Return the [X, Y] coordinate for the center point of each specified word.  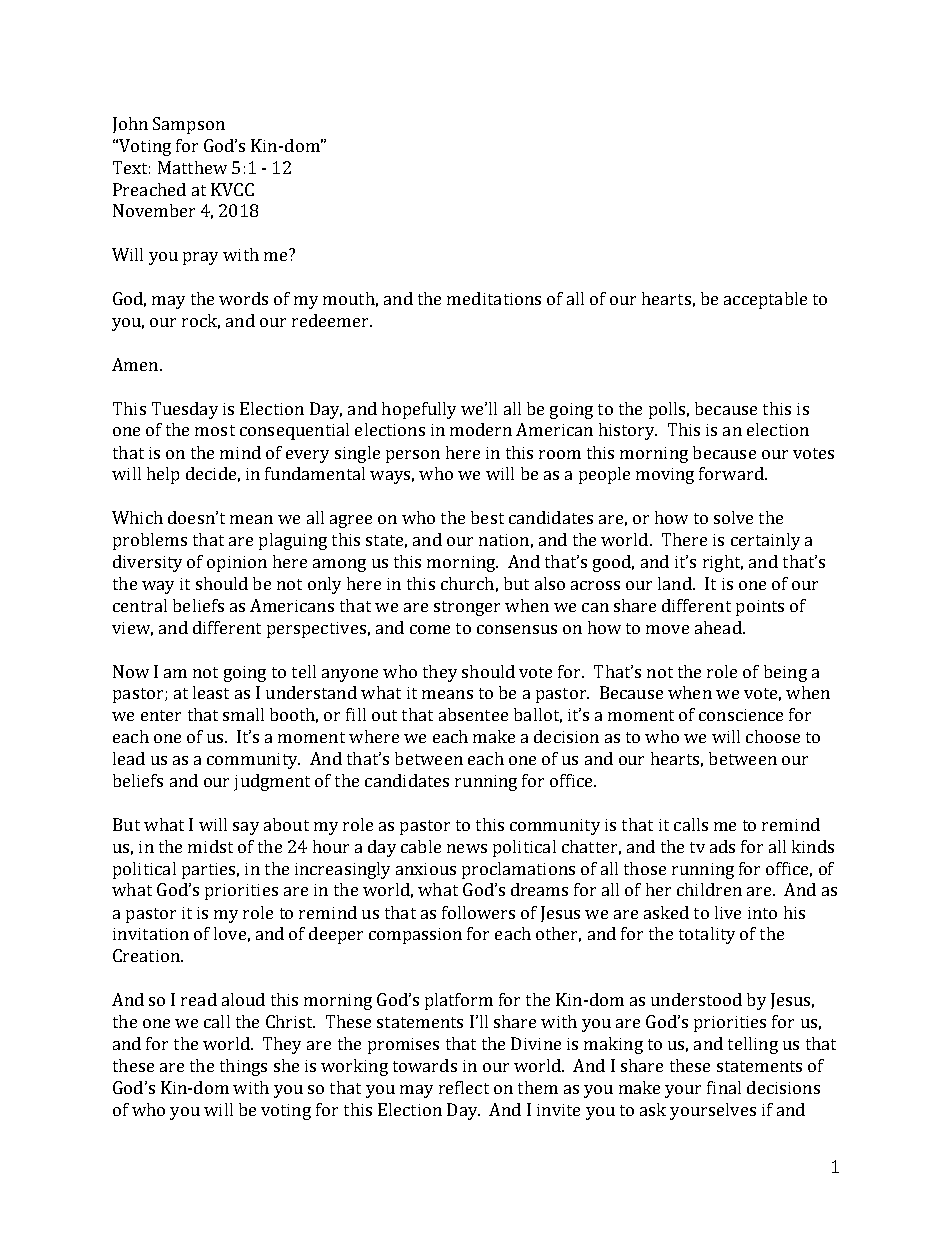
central [140, 605]
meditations [494, 298]
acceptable [765, 300]
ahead [719, 627]
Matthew [192, 167]
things [243, 1067]
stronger [467, 608]
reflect [464, 1087]
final [724, 1087]
